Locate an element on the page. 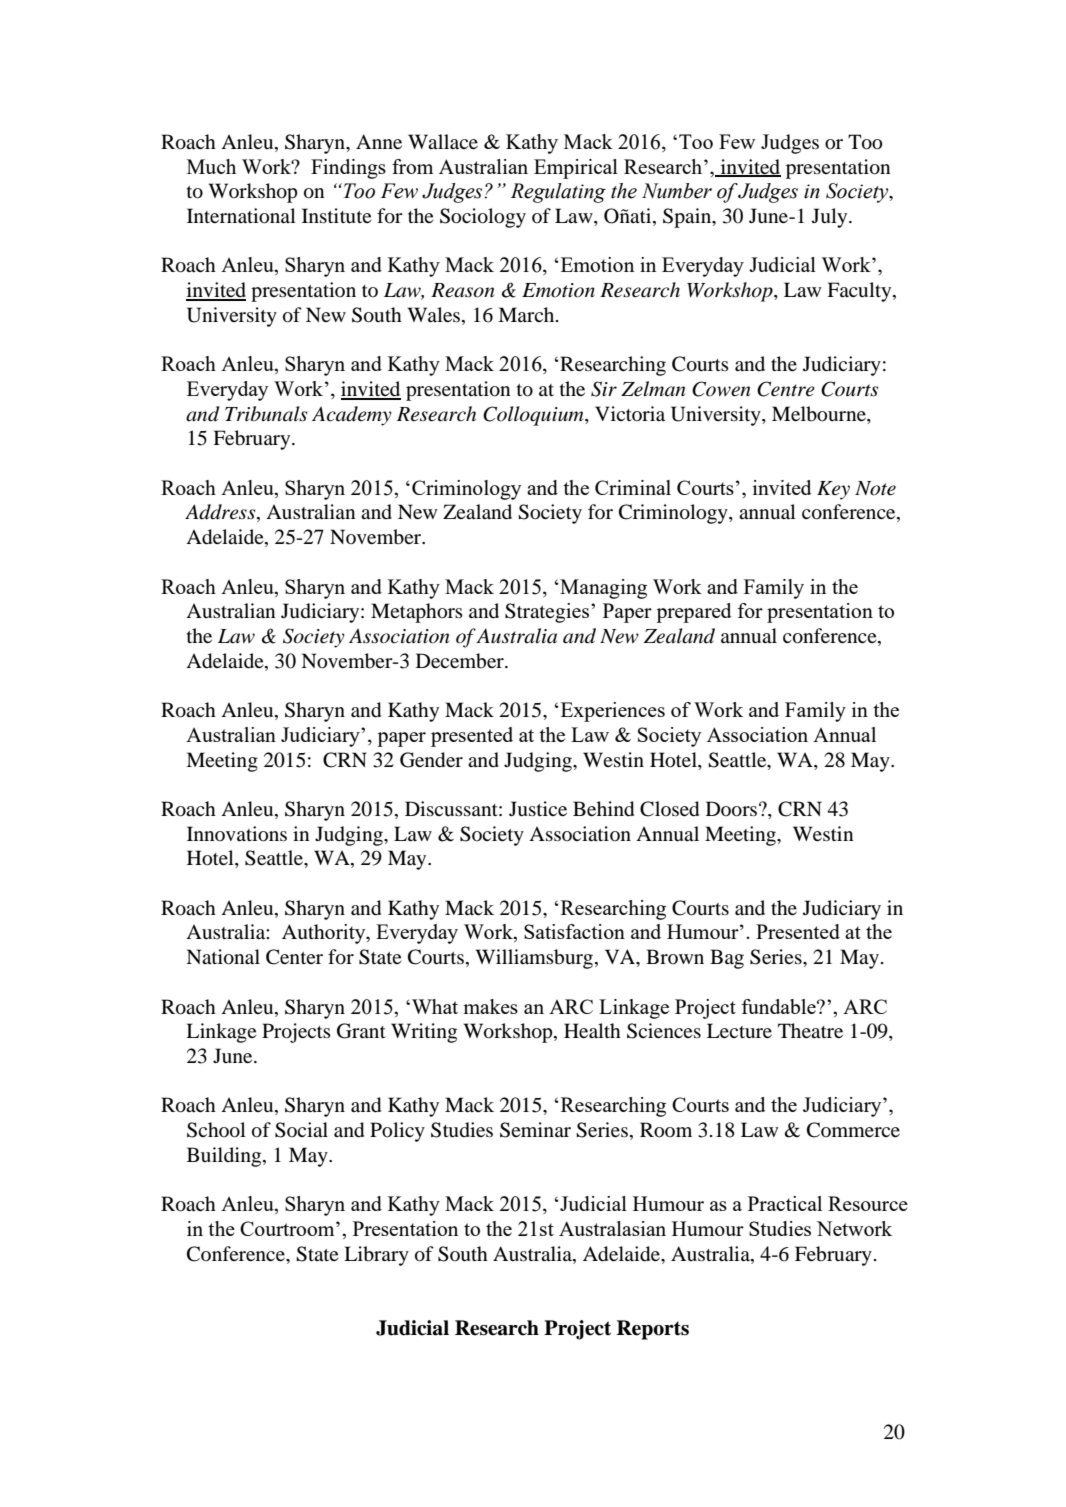 The image size is (1066, 1507). Center is located at coordinates (294, 957).
